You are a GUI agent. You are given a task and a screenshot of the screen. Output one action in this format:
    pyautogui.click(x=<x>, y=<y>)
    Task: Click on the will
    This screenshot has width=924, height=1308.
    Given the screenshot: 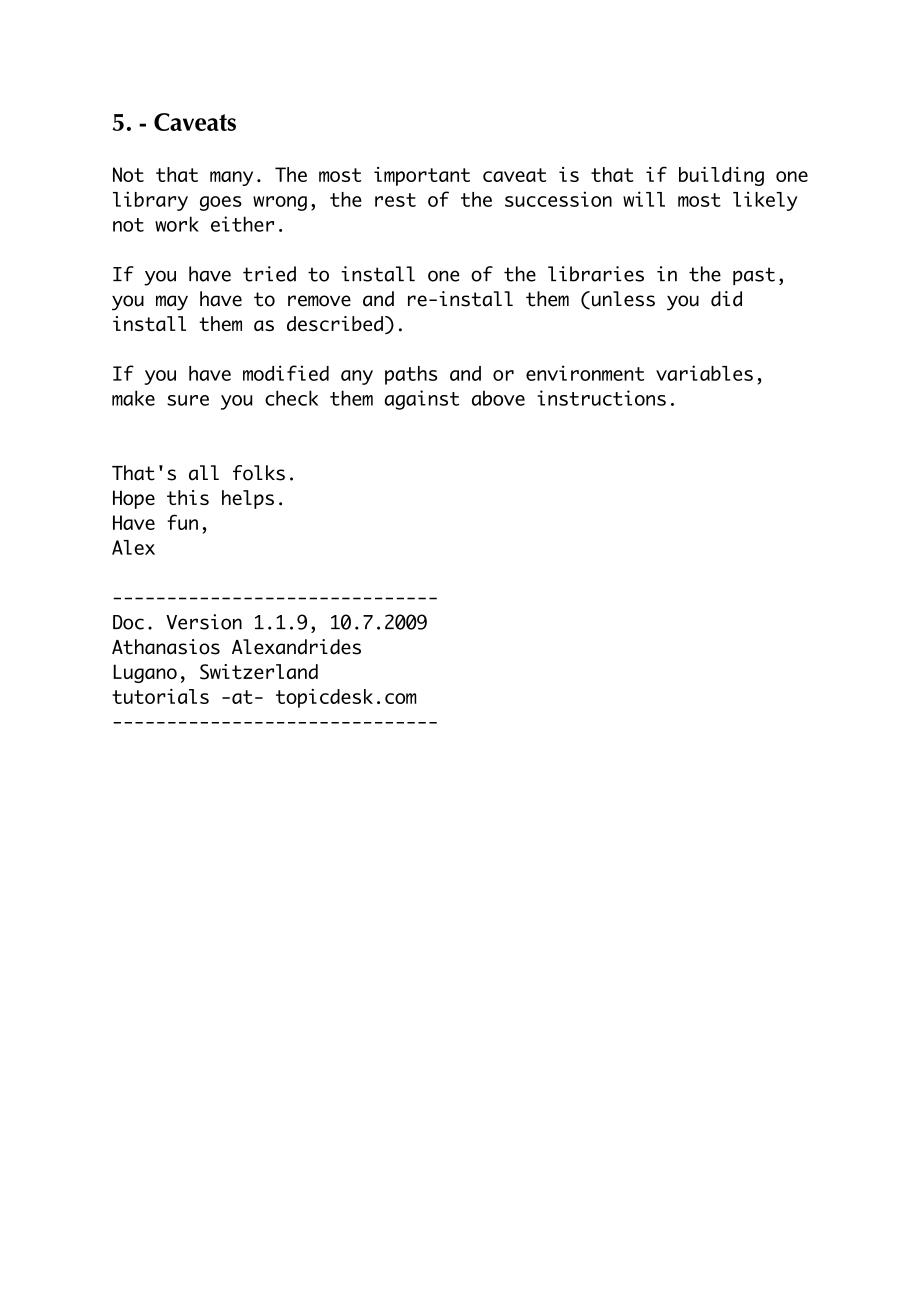 What is the action you would take?
    pyautogui.click(x=644, y=199)
